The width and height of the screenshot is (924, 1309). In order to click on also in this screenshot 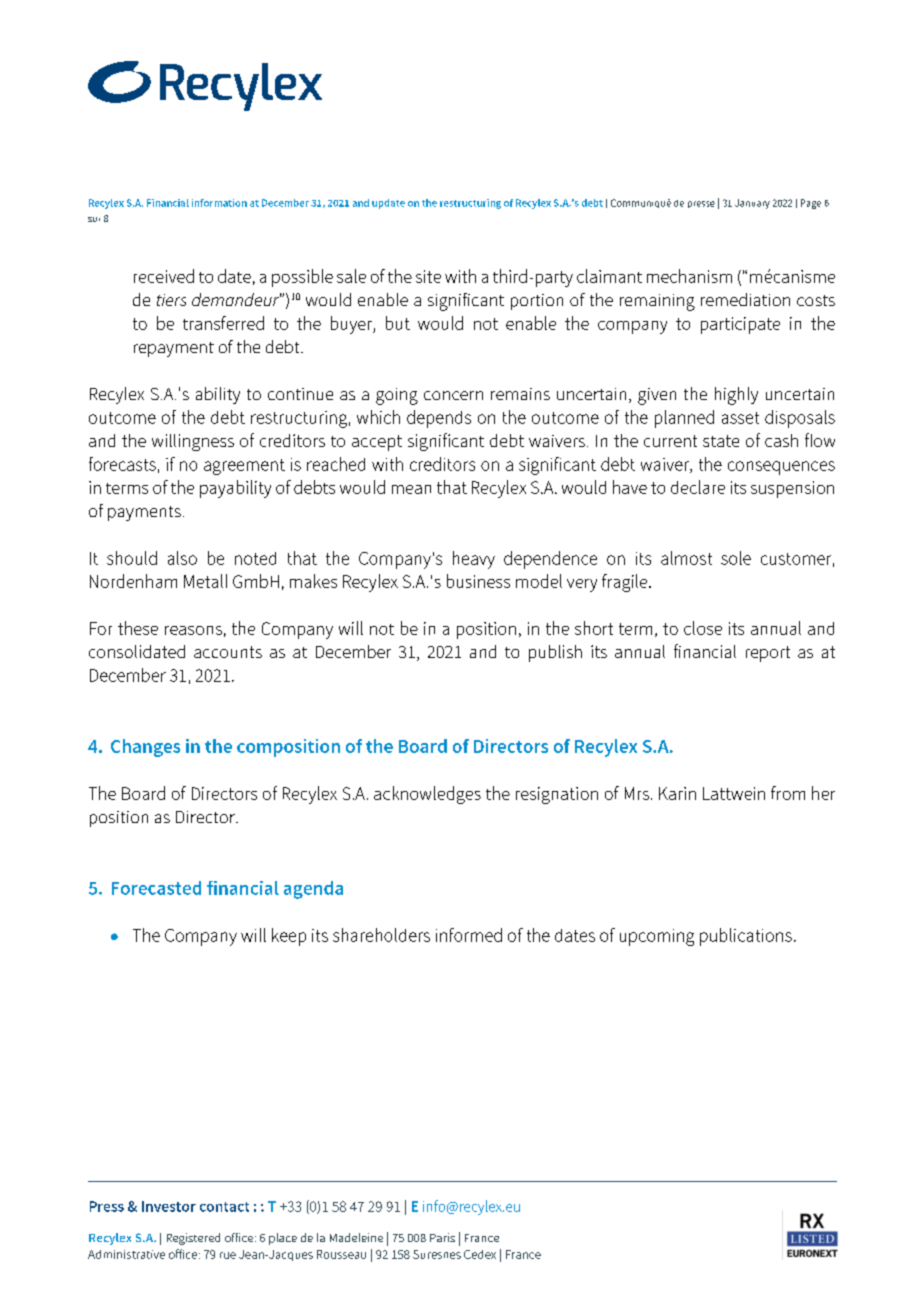, I will do `click(182, 558)`.
